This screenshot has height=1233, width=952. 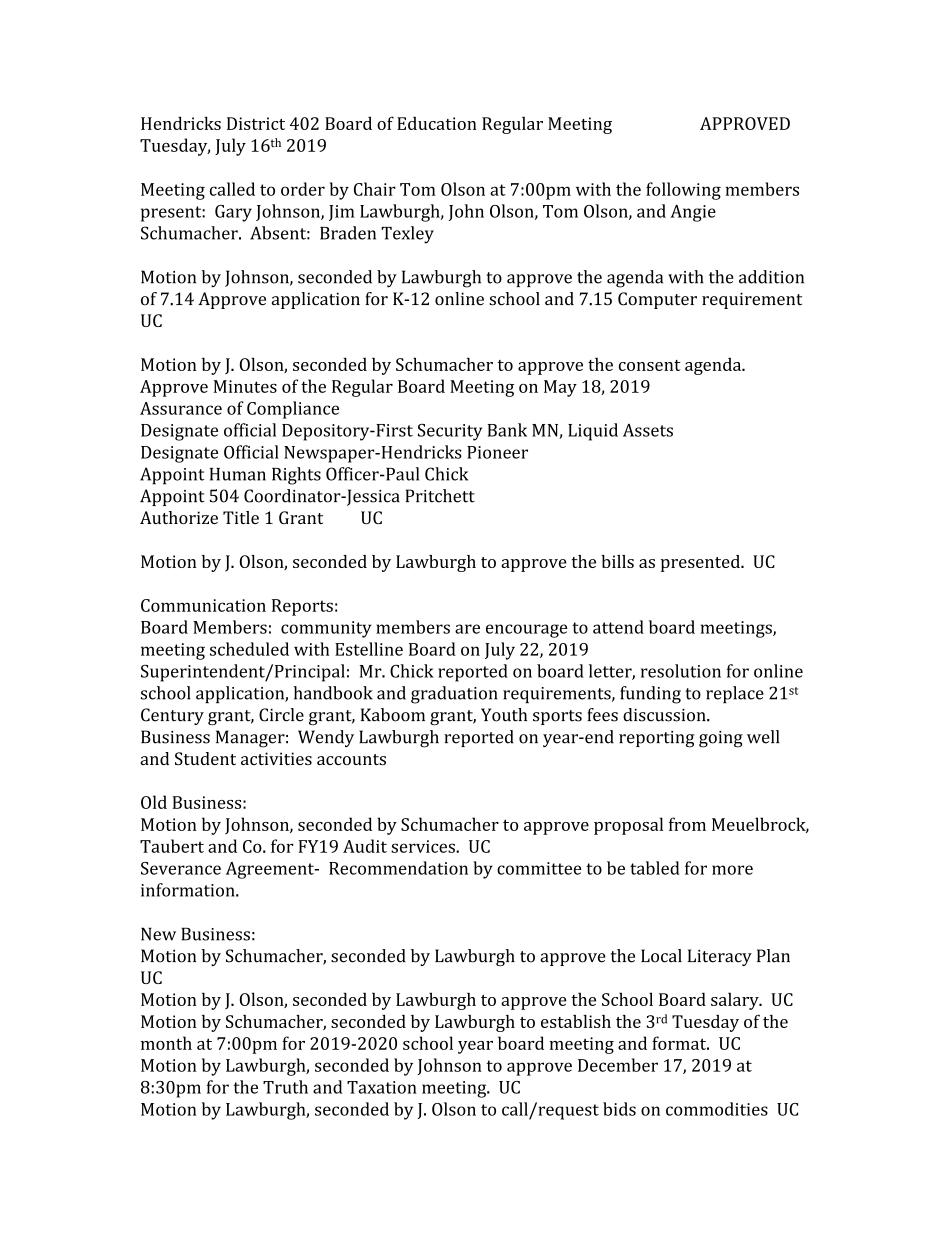 What do you see at coordinates (504, 715) in the screenshot?
I see `Youth` at bounding box center [504, 715].
